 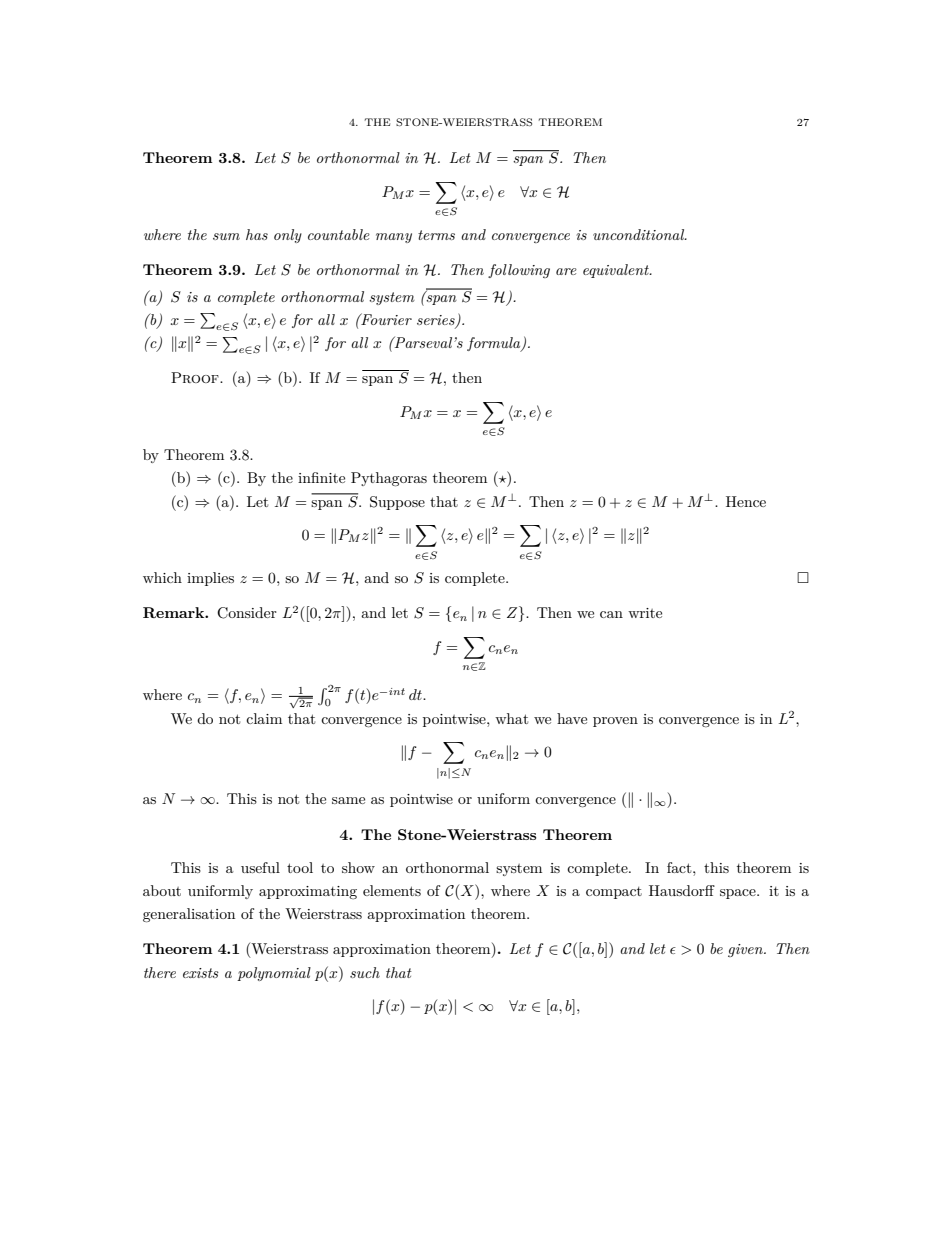 What do you see at coordinates (201, 973) in the screenshot?
I see `exists` at bounding box center [201, 973].
